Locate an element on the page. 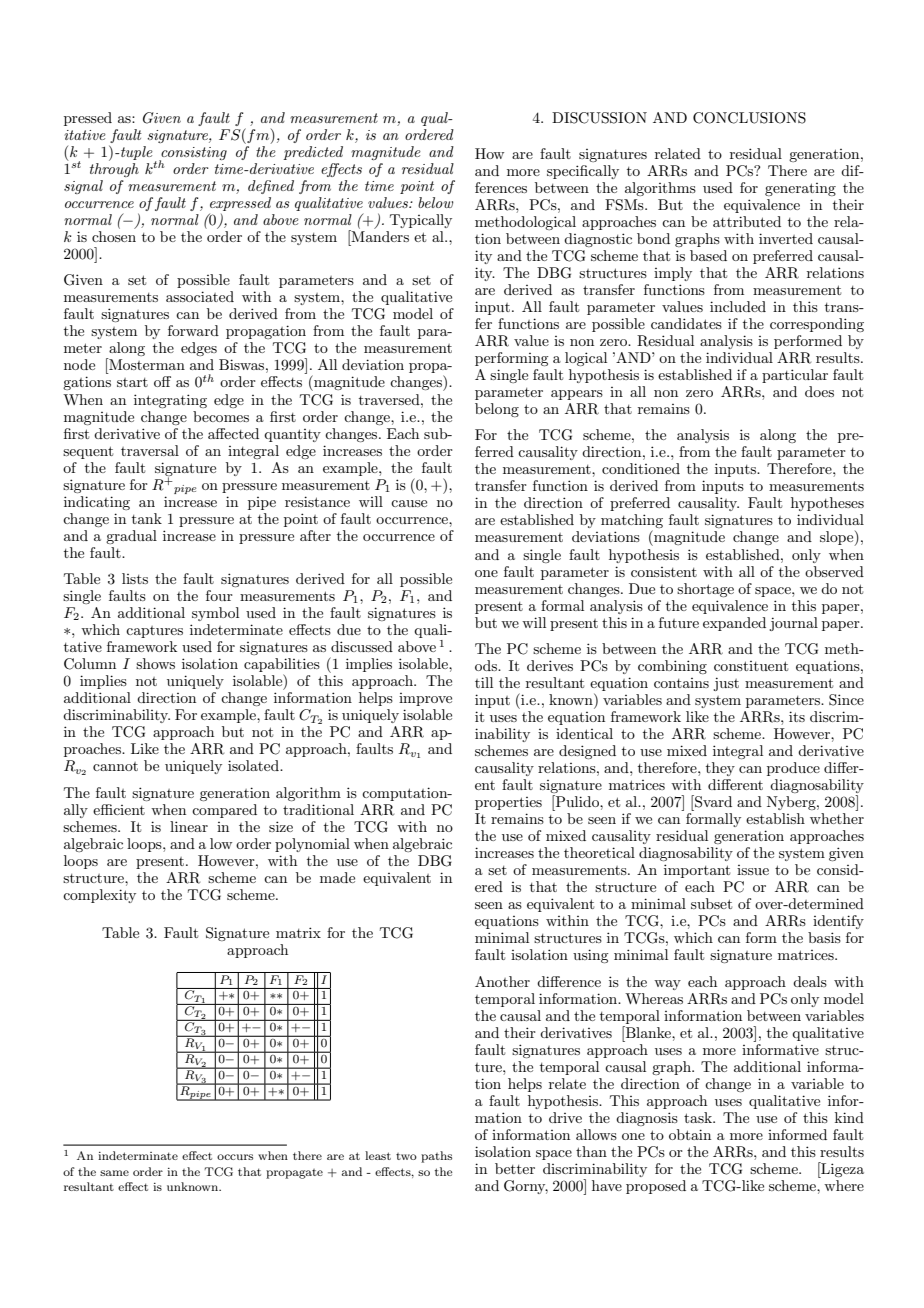 This page has height=1308, width=924. consisting is located at coordinates (193, 154).
